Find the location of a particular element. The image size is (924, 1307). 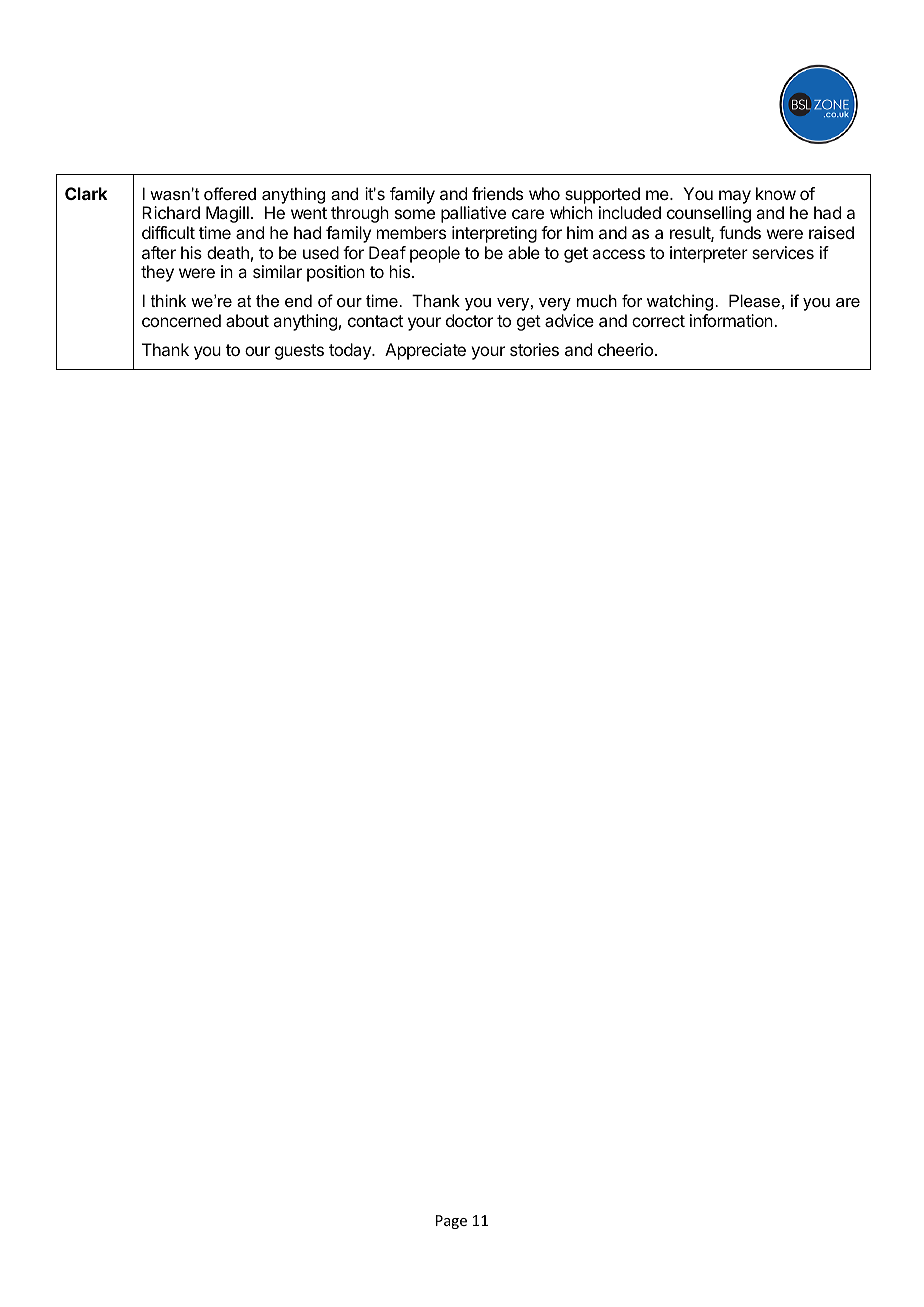

funds is located at coordinates (740, 232).
